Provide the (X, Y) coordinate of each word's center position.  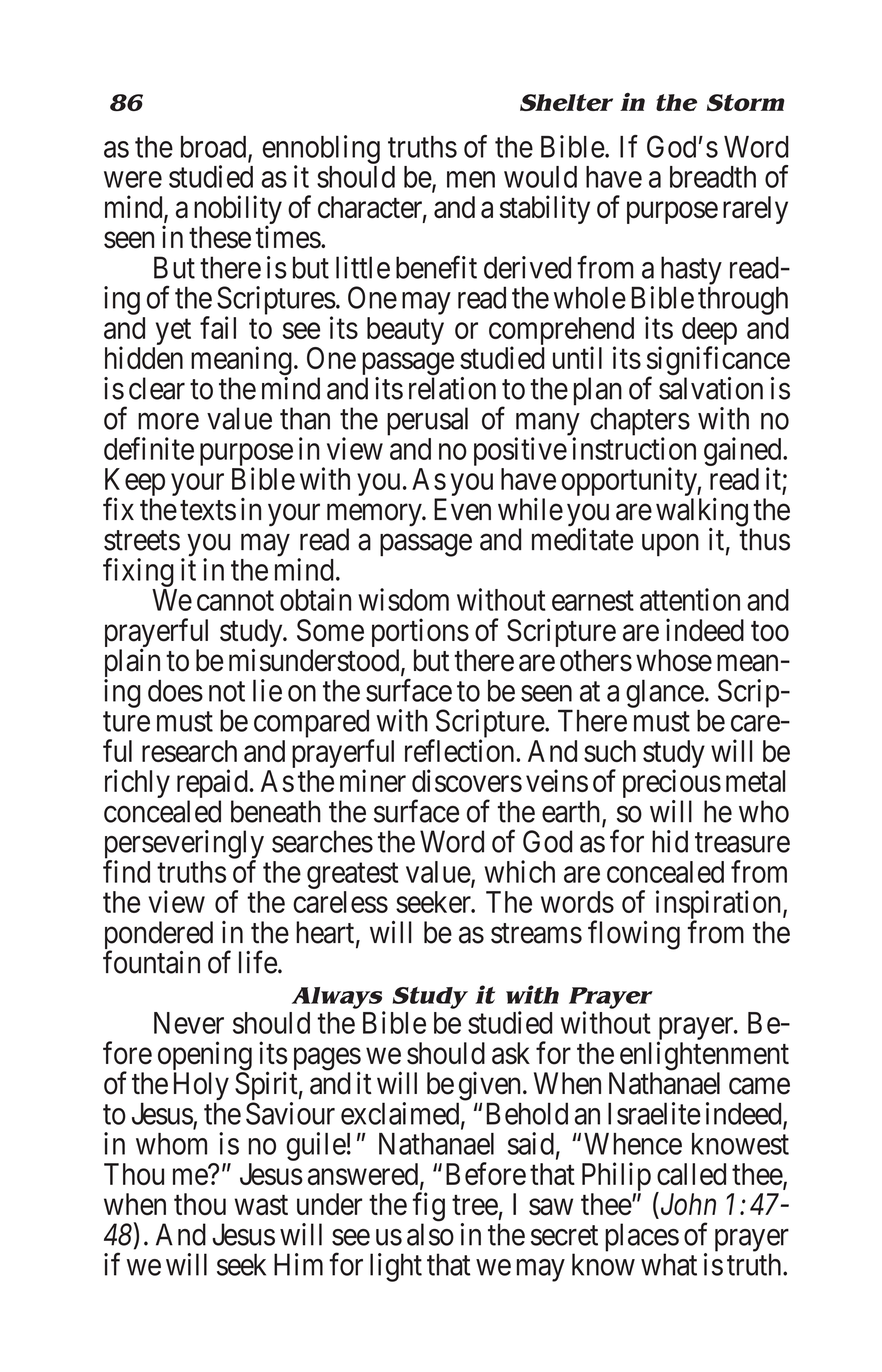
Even (462, 509)
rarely (755, 210)
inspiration (720, 906)
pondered (159, 936)
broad (215, 148)
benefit (436, 267)
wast (261, 1205)
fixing (138, 572)
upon (670, 545)
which (519, 871)
